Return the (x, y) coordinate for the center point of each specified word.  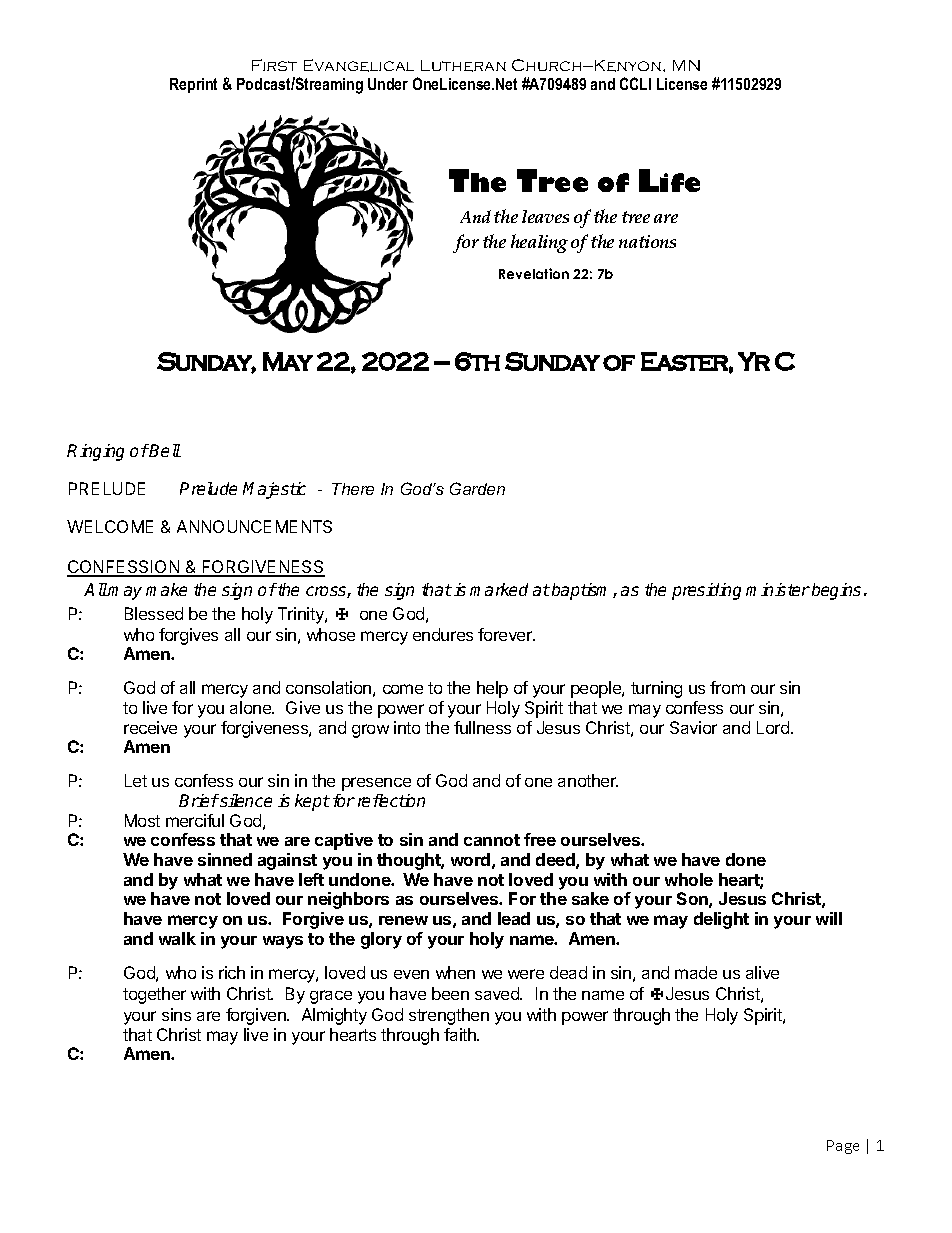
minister (778, 589)
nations (647, 241)
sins (176, 1014)
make (166, 589)
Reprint (193, 85)
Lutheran (463, 66)
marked (499, 589)
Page (843, 1147)
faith (461, 1034)
